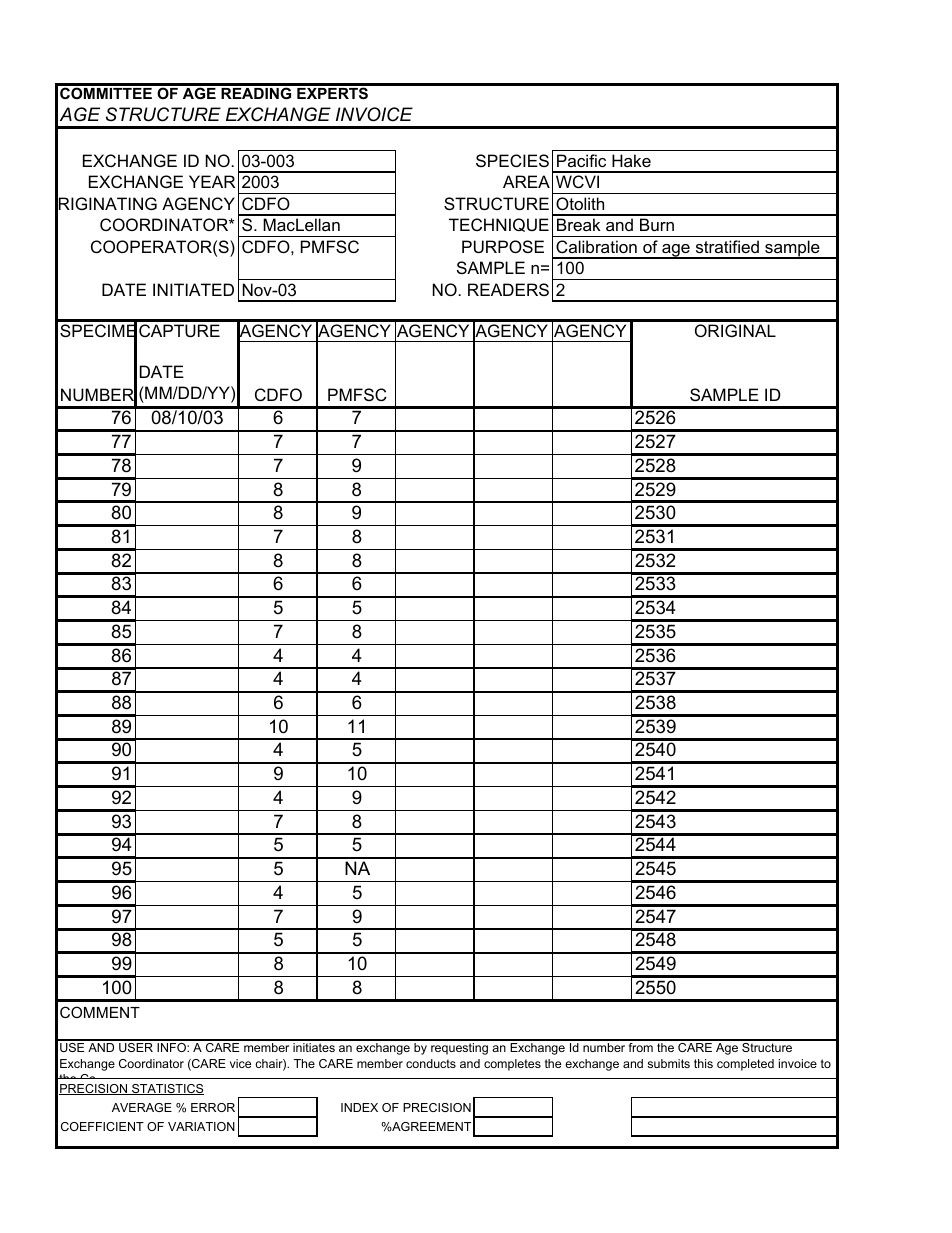  Describe the element at coordinates (499, 225) in the screenshot. I see `TECHNIQUE` at that location.
